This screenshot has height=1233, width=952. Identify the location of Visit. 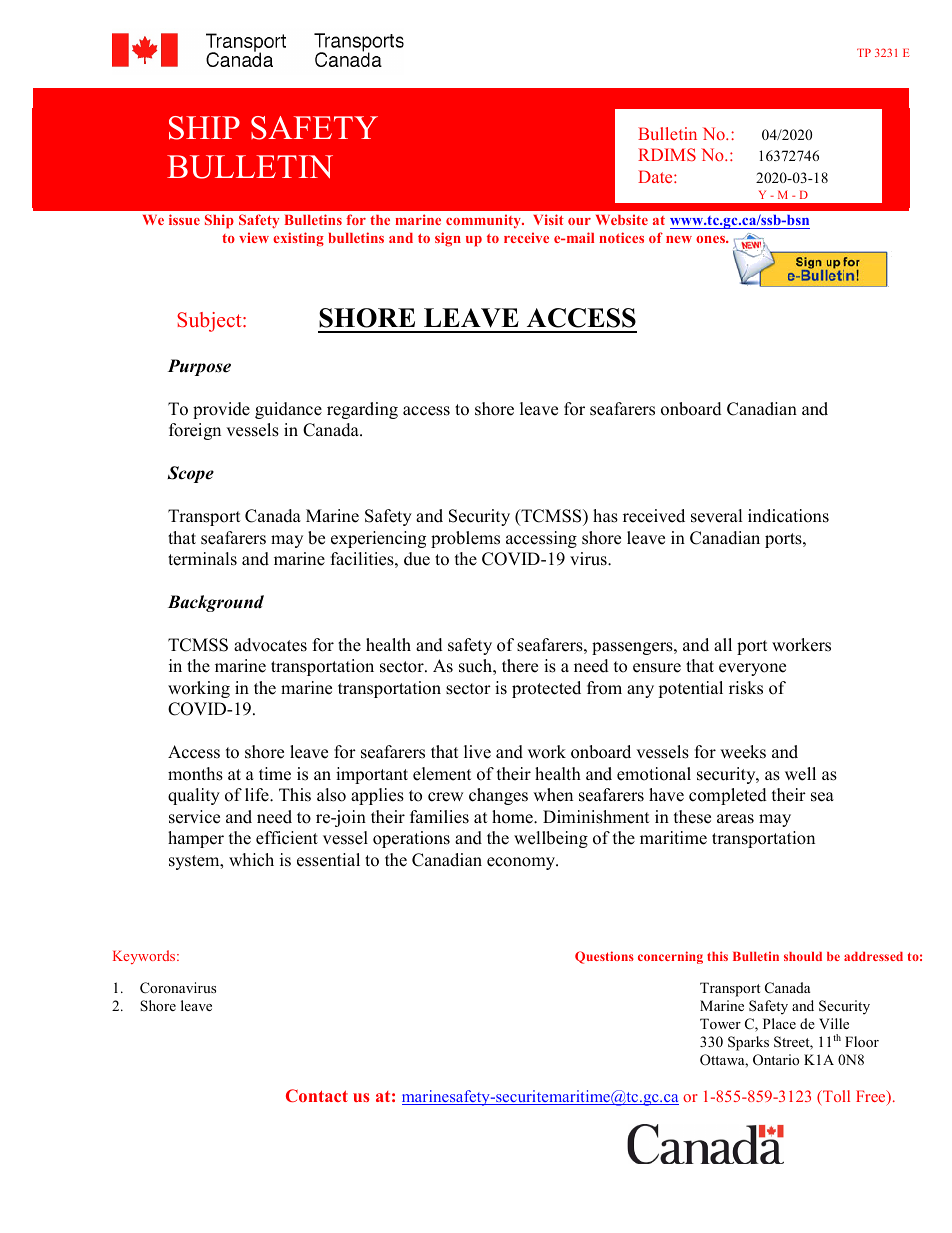
(548, 219).
